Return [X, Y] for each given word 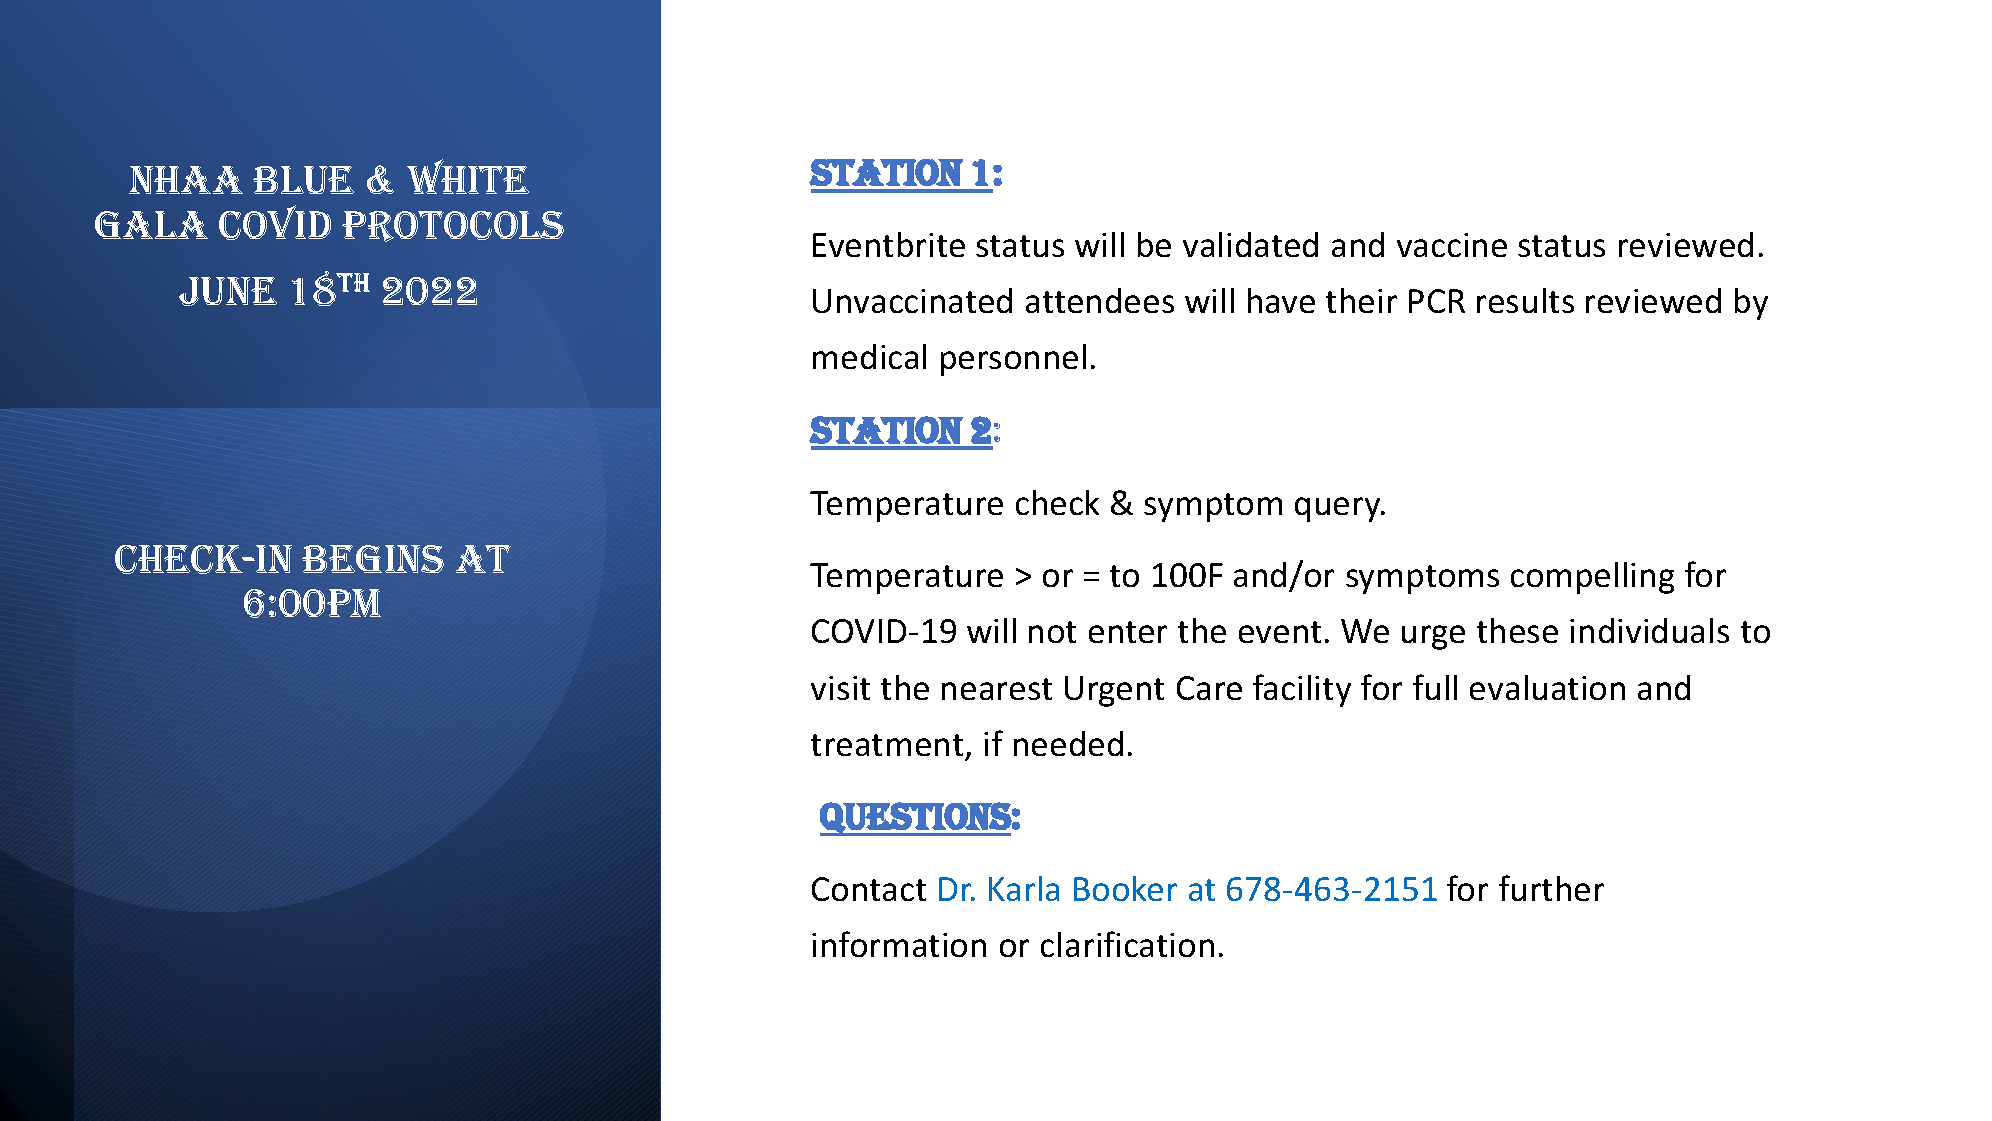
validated [1250, 244]
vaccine [1452, 245]
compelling [1592, 578]
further [1551, 888]
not [1052, 632]
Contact [869, 889]
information [899, 944]
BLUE [303, 180]
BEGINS [373, 559]
